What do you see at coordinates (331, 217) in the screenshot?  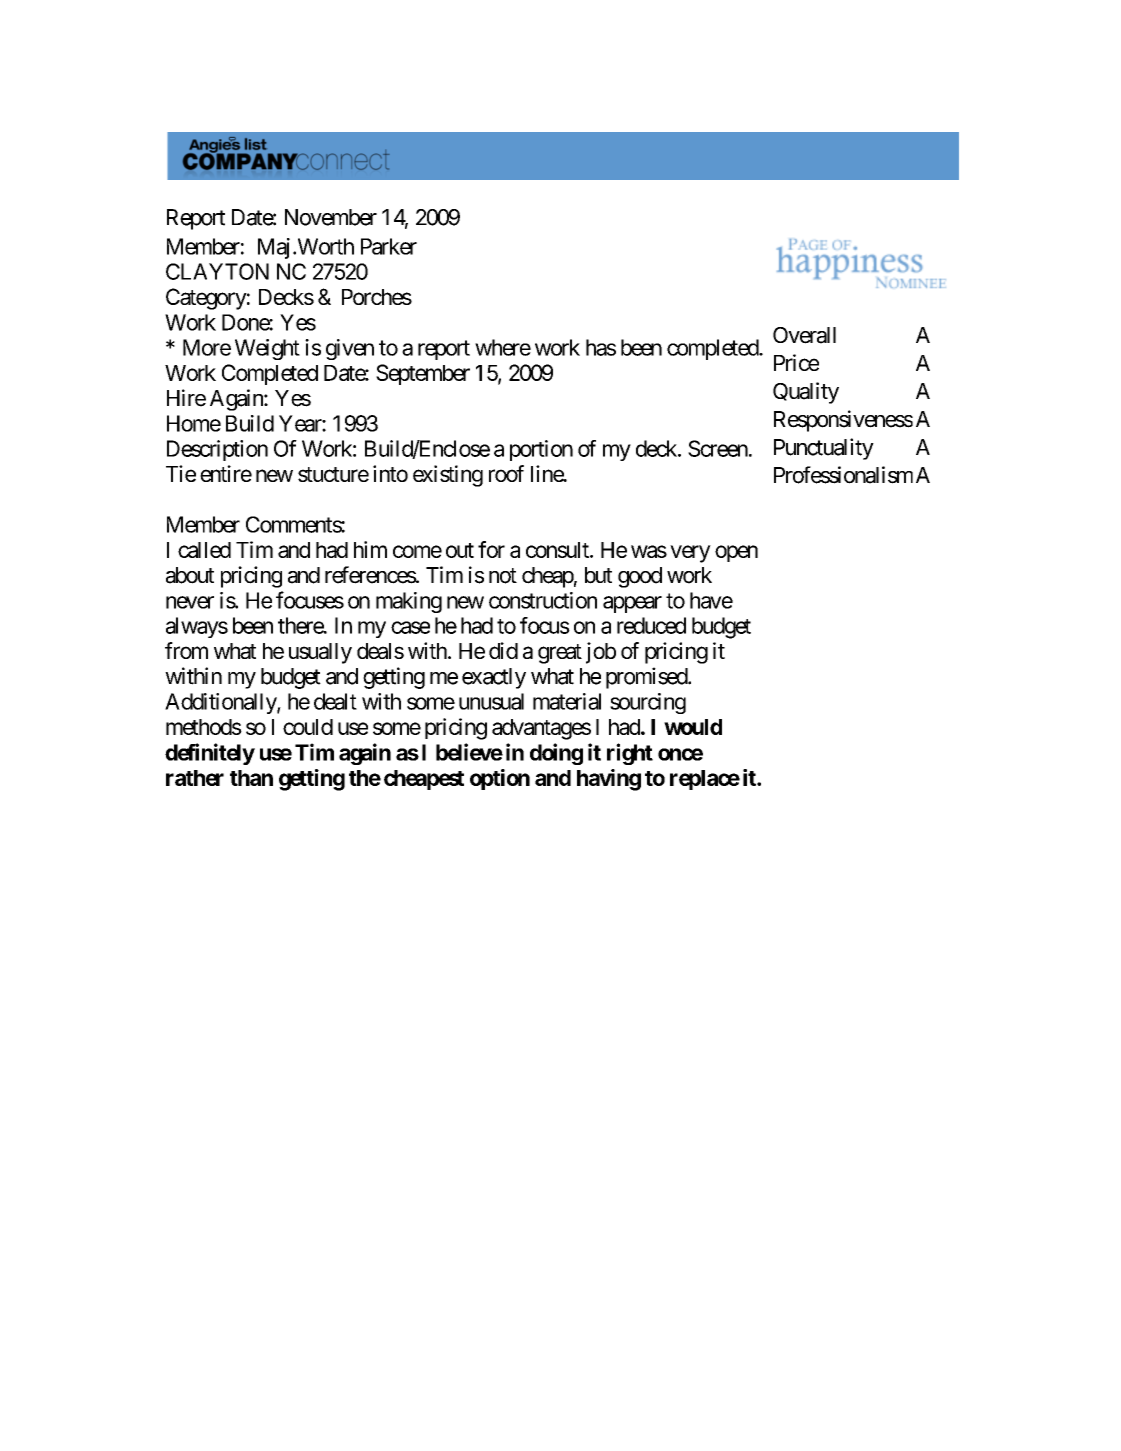 I see `November` at bounding box center [331, 217].
